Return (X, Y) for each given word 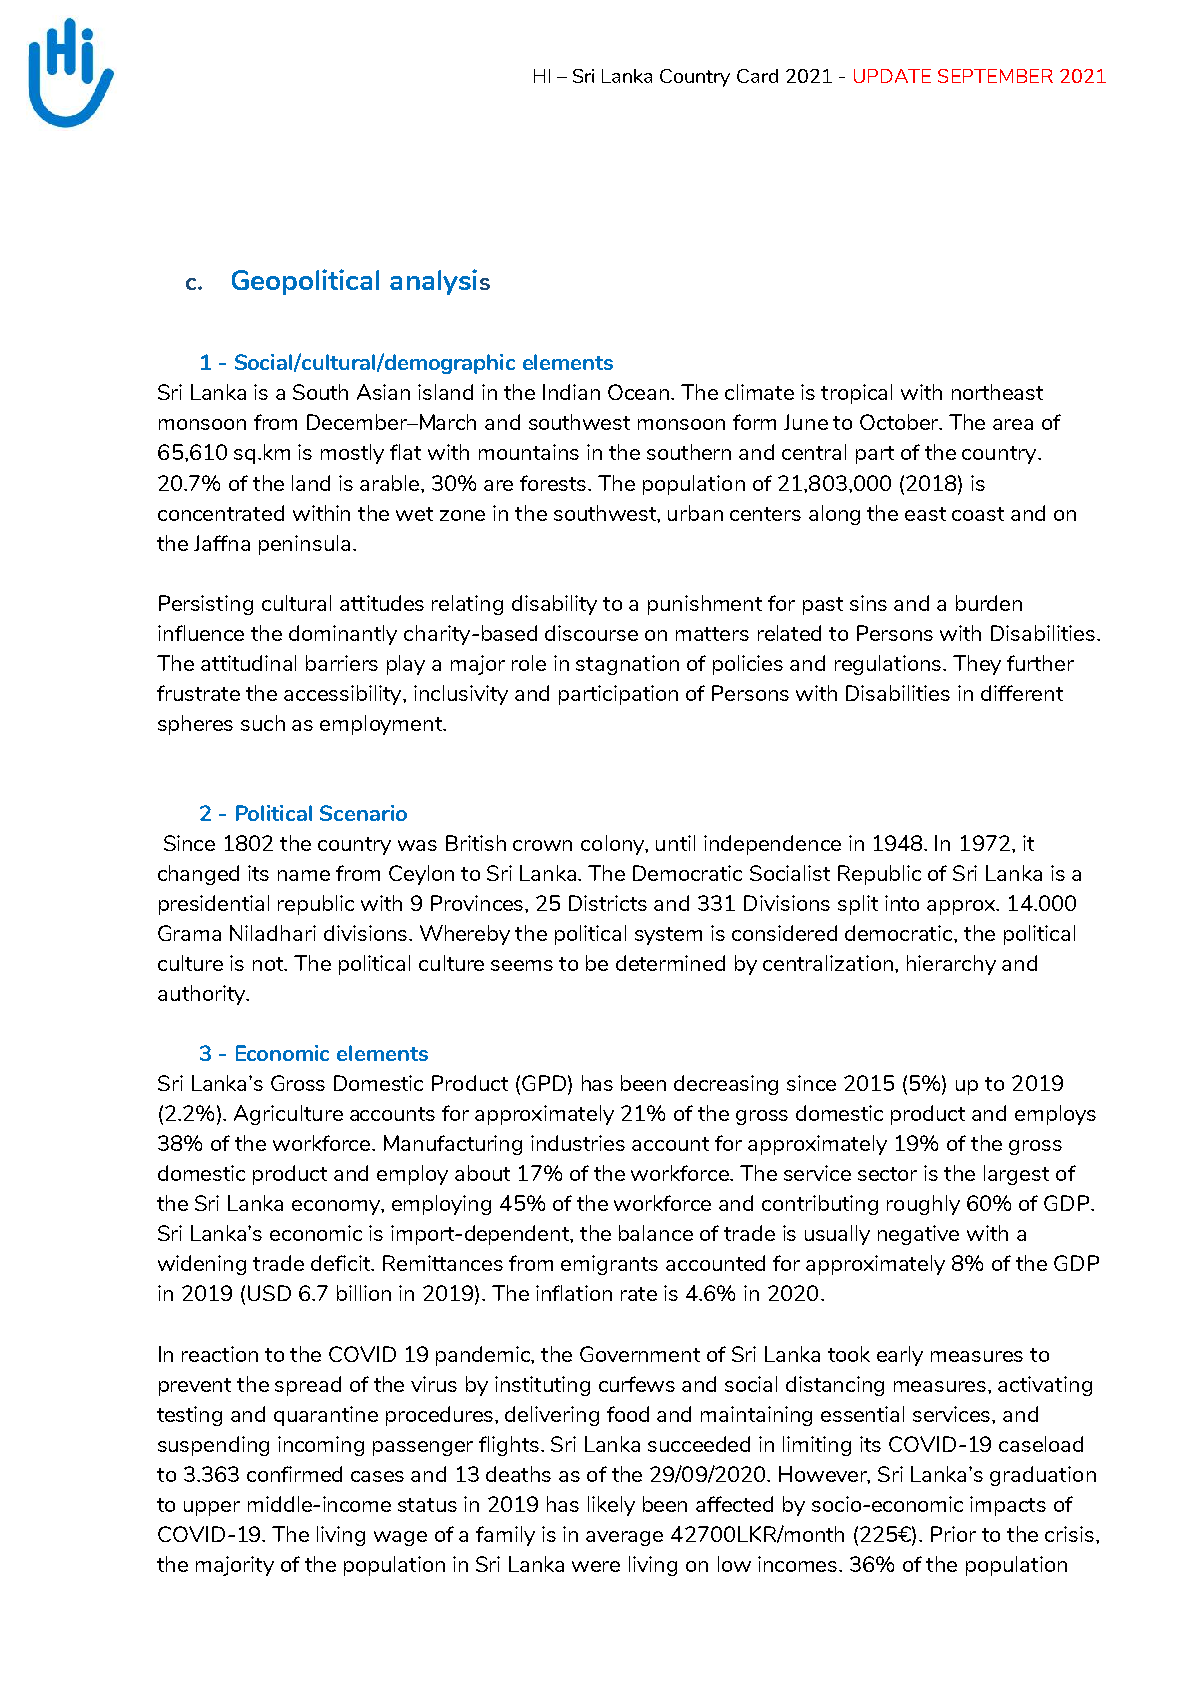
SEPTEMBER (995, 76)
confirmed (294, 1474)
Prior (953, 1534)
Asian (383, 392)
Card (757, 76)
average (624, 1538)
